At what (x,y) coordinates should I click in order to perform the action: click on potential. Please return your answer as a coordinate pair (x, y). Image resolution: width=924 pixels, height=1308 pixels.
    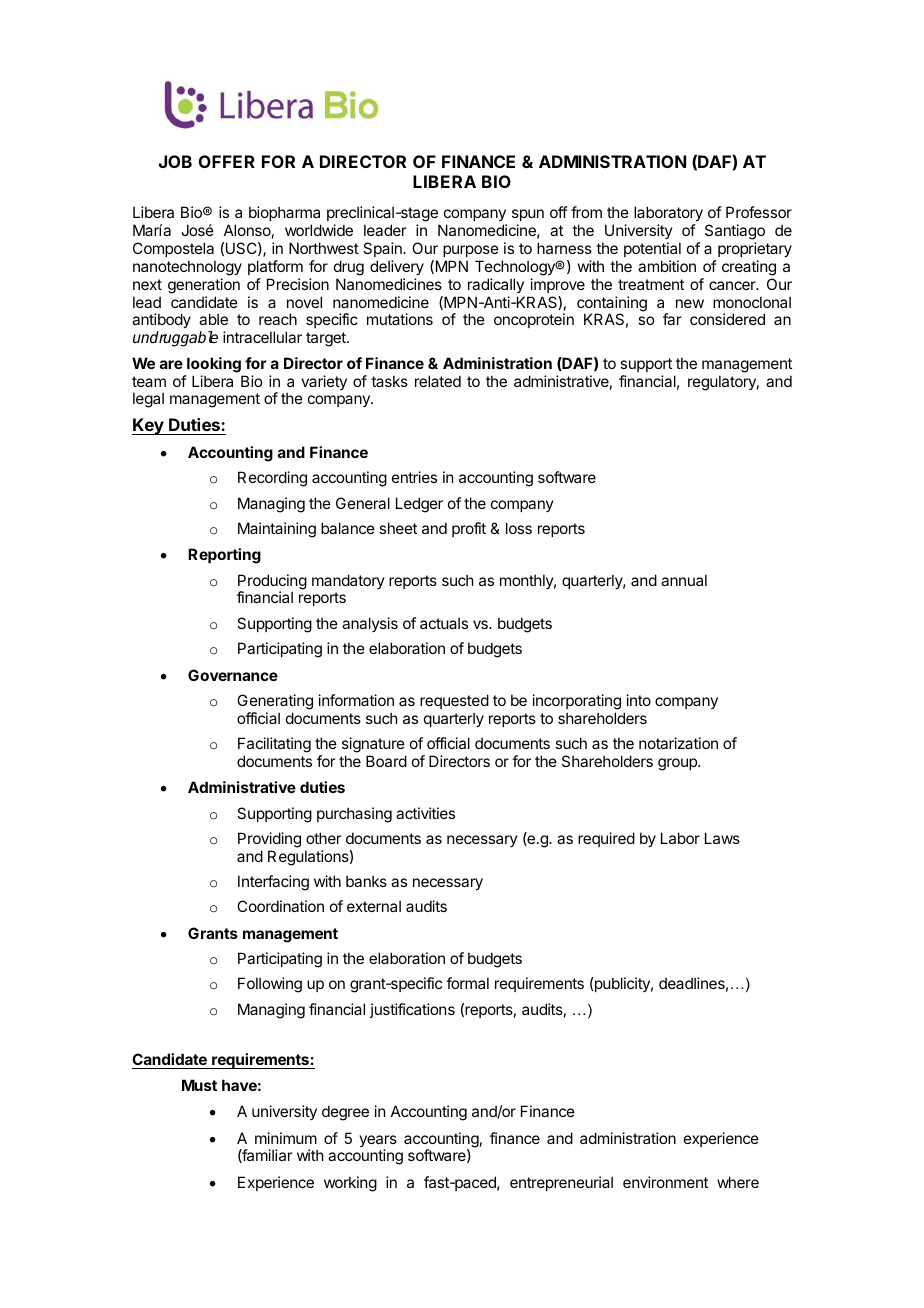
    Looking at the image, I should click on (652, 249).
